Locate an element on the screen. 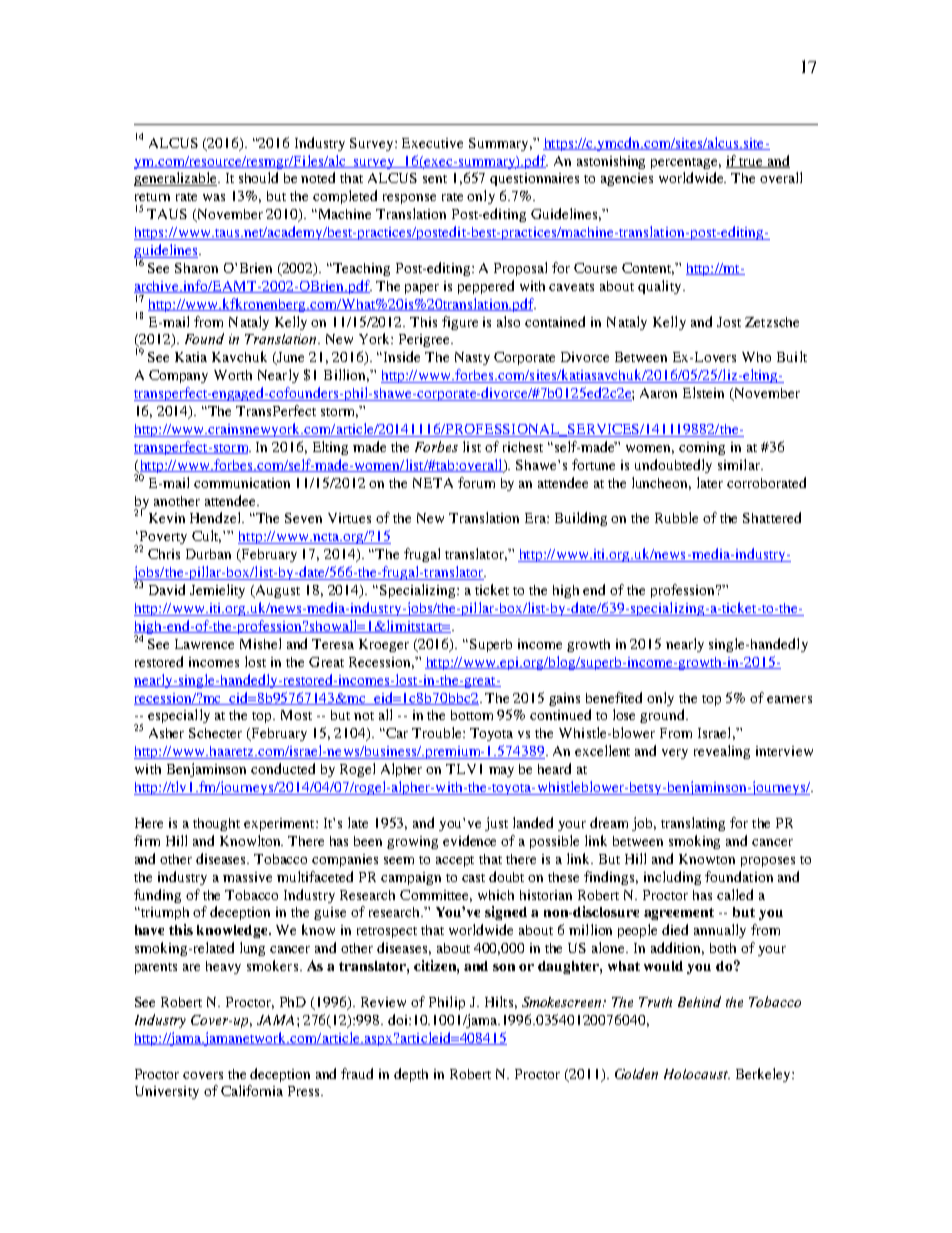  Worth is located at coordinates (233, 375).
